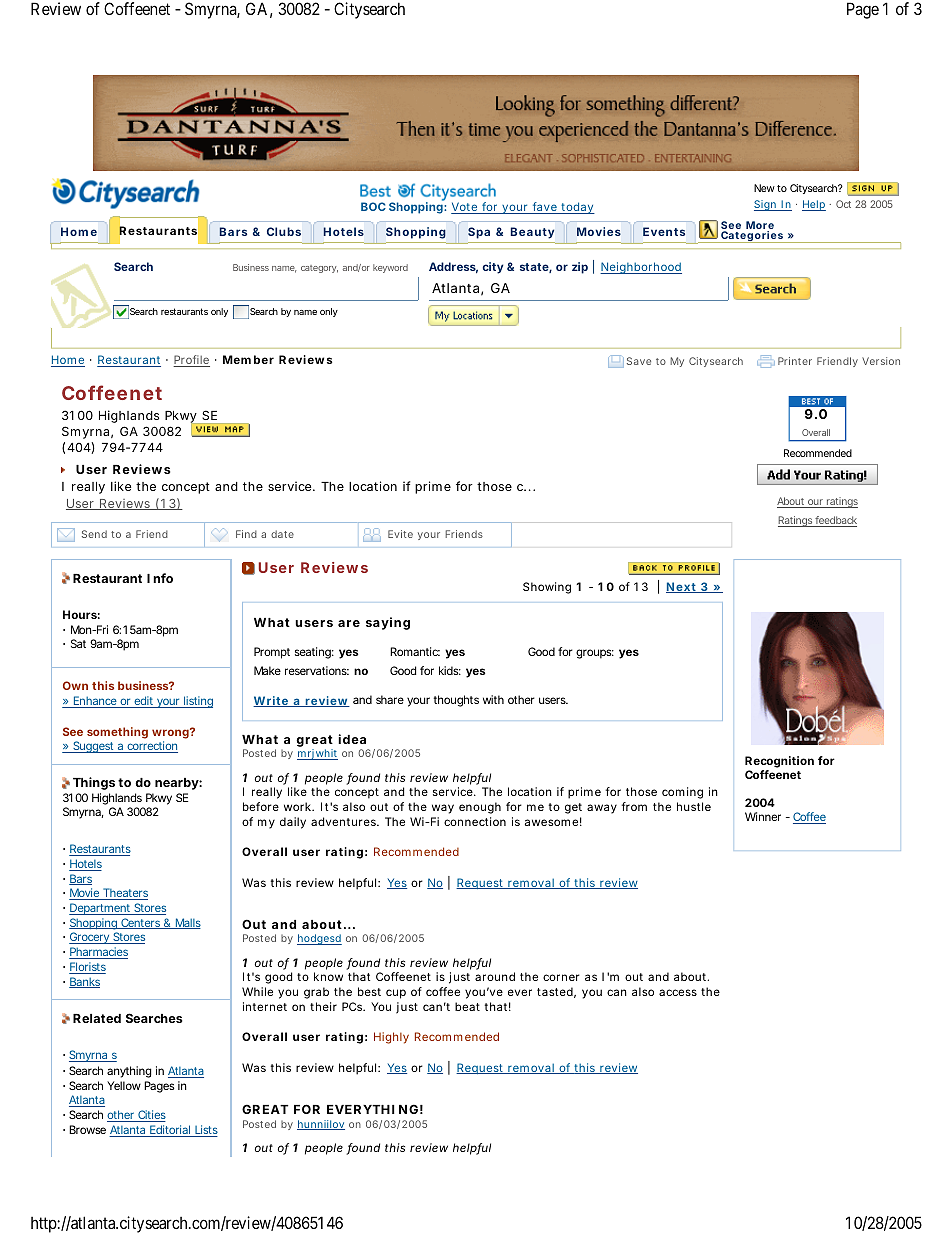 This page has height=1233, width=952. Describe the element at coordinates (391, 1038) in the page. I see `Highly` at that location.
